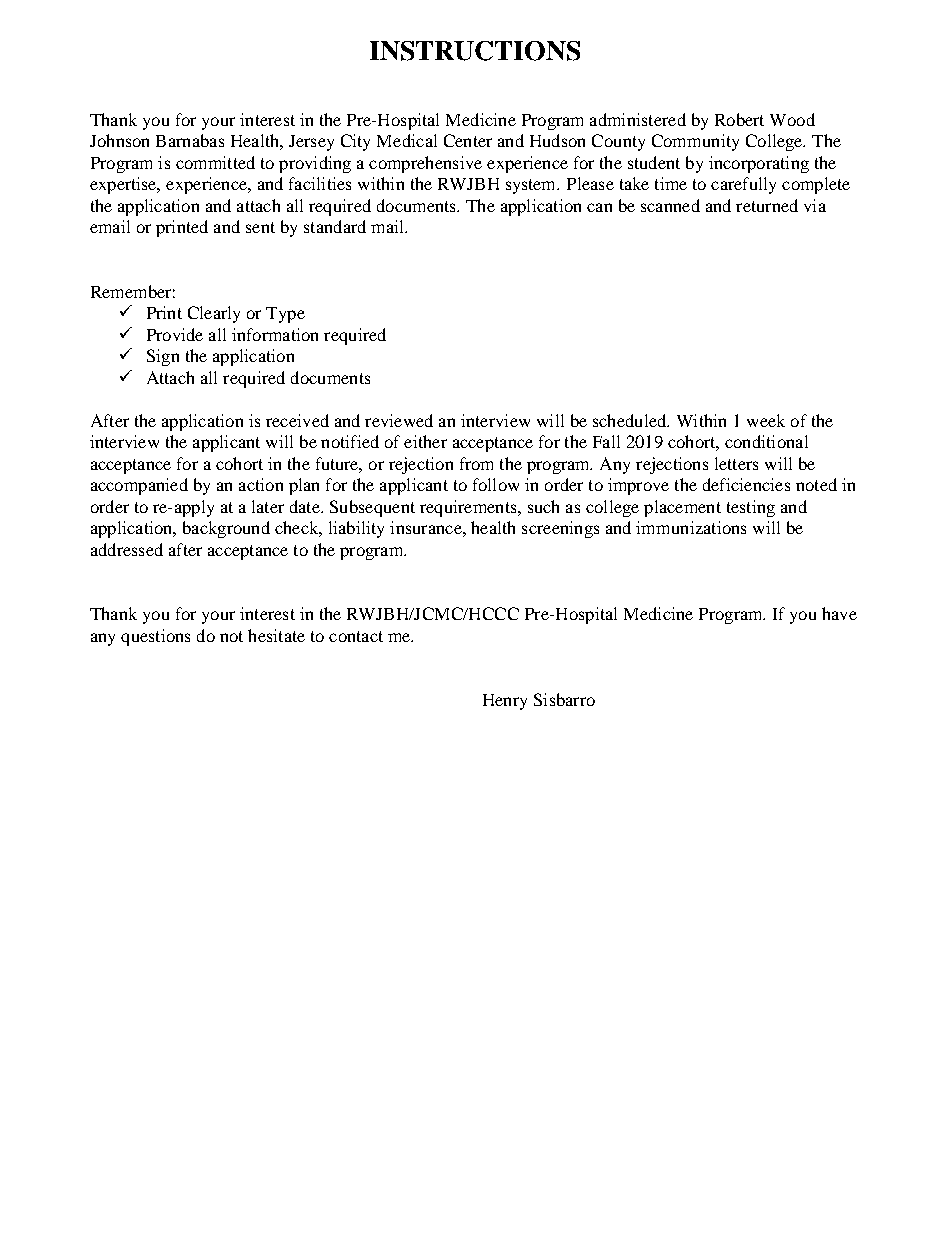  What do you see at coordinates (155, 637) in the screenshot?
I see `questions` at bounding box center [155, 637].
